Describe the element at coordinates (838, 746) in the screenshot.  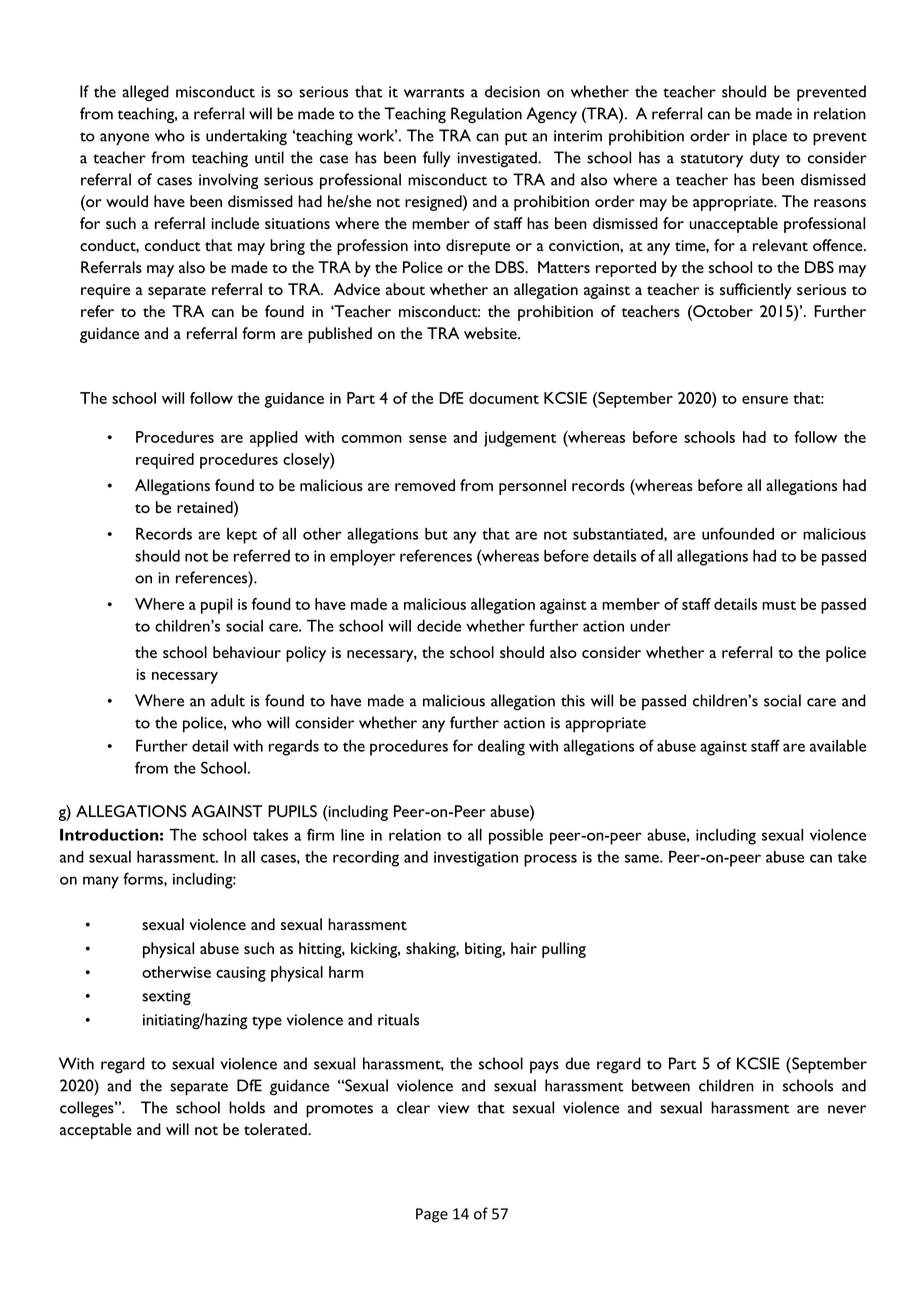
I see `available` at that location.
